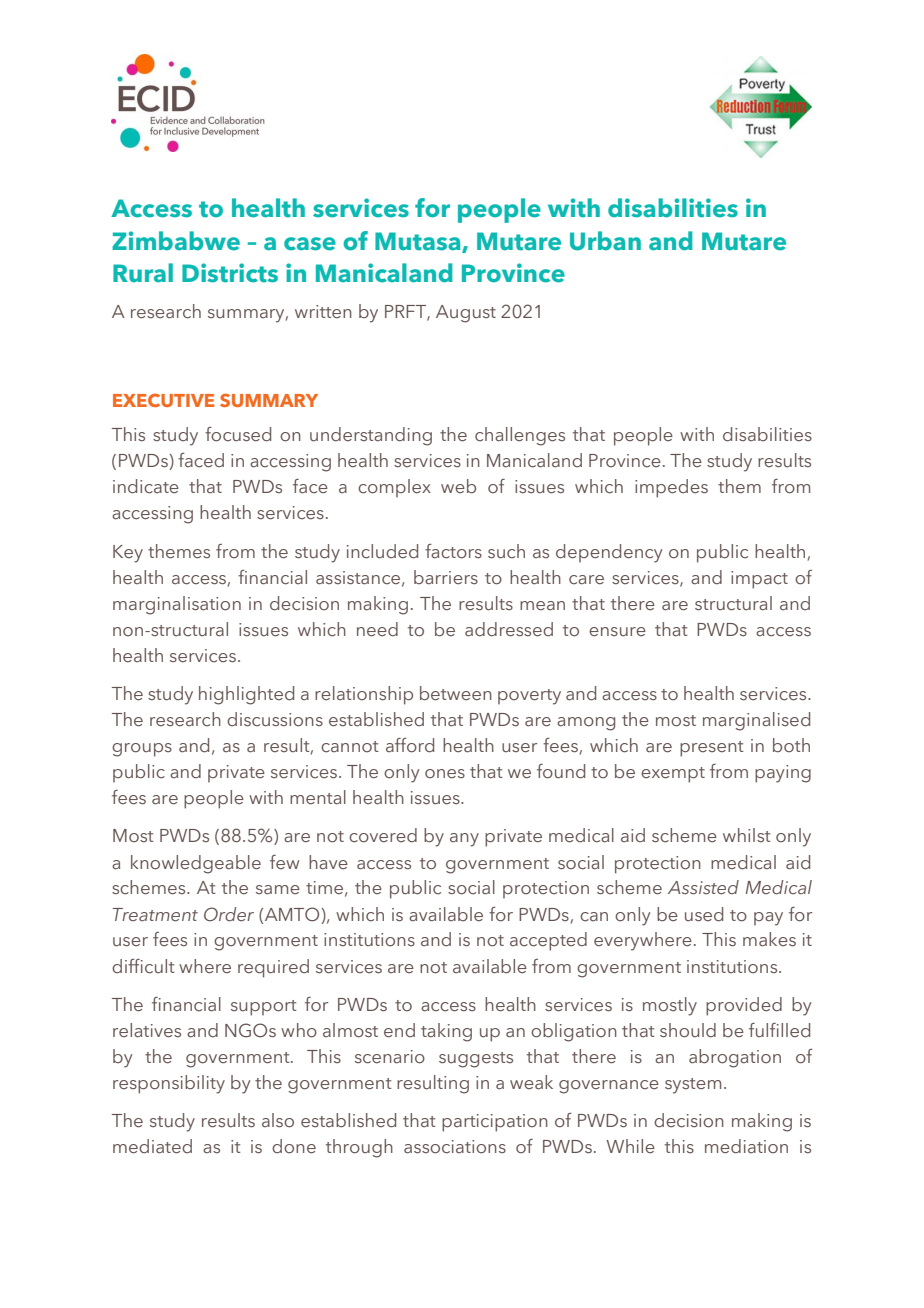 Image resolution: width=924 pixels, height=1308 pixels. I want to click on responsibility, so click(169, 1084).
